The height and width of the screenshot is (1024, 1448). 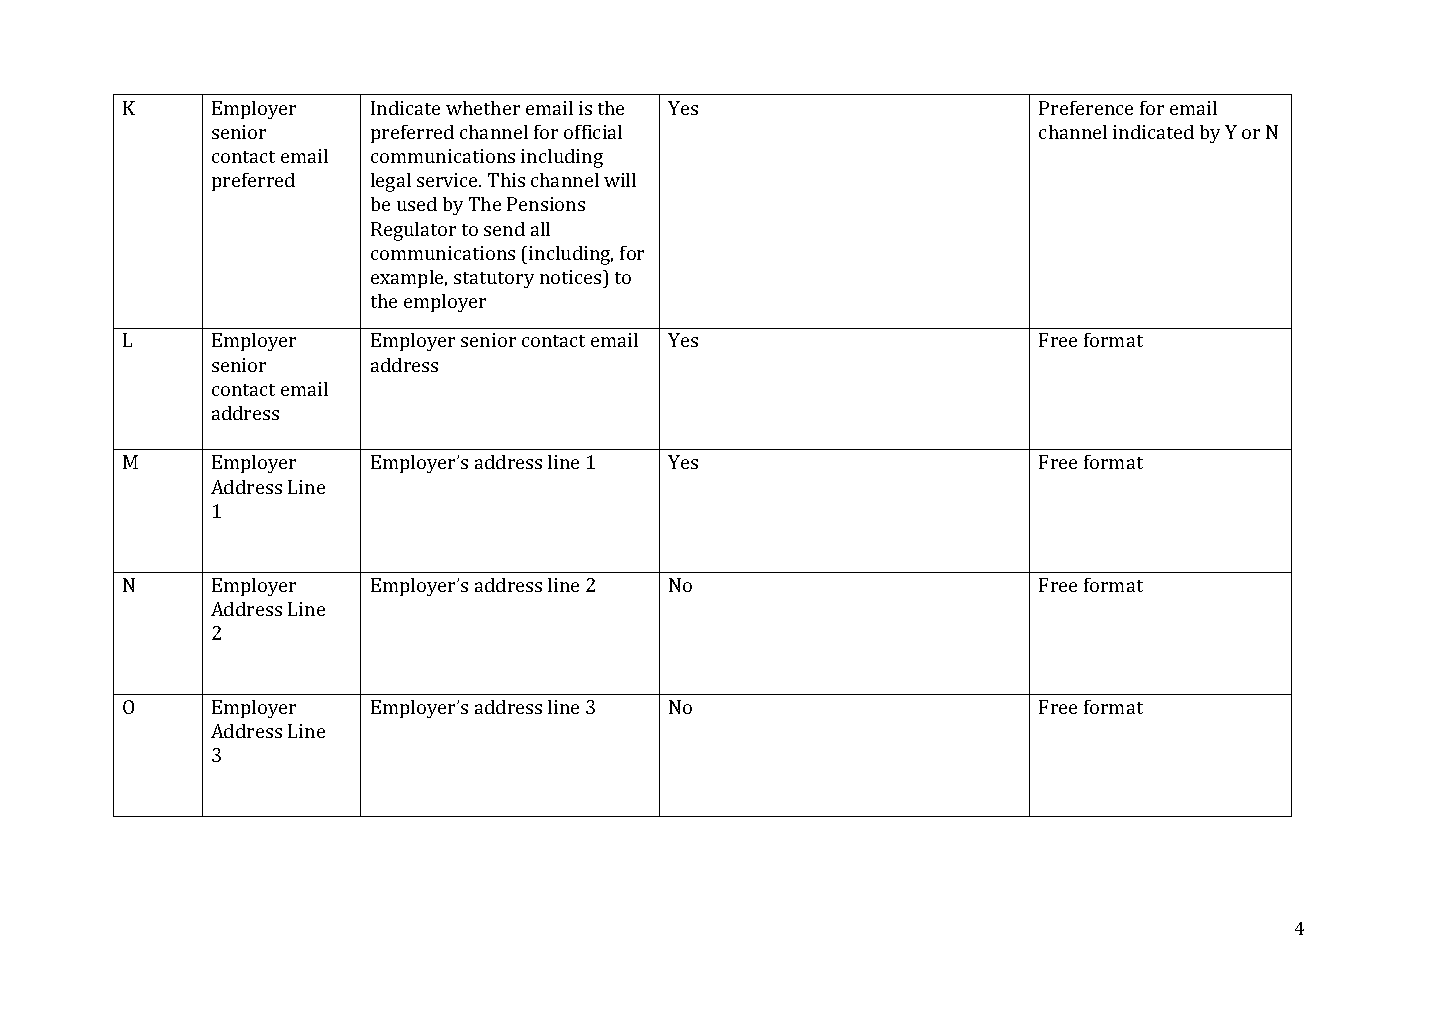 What do you see at coordinates (417, 204) in the screenshot?
I see `used` at bounding box center [417, 204].
